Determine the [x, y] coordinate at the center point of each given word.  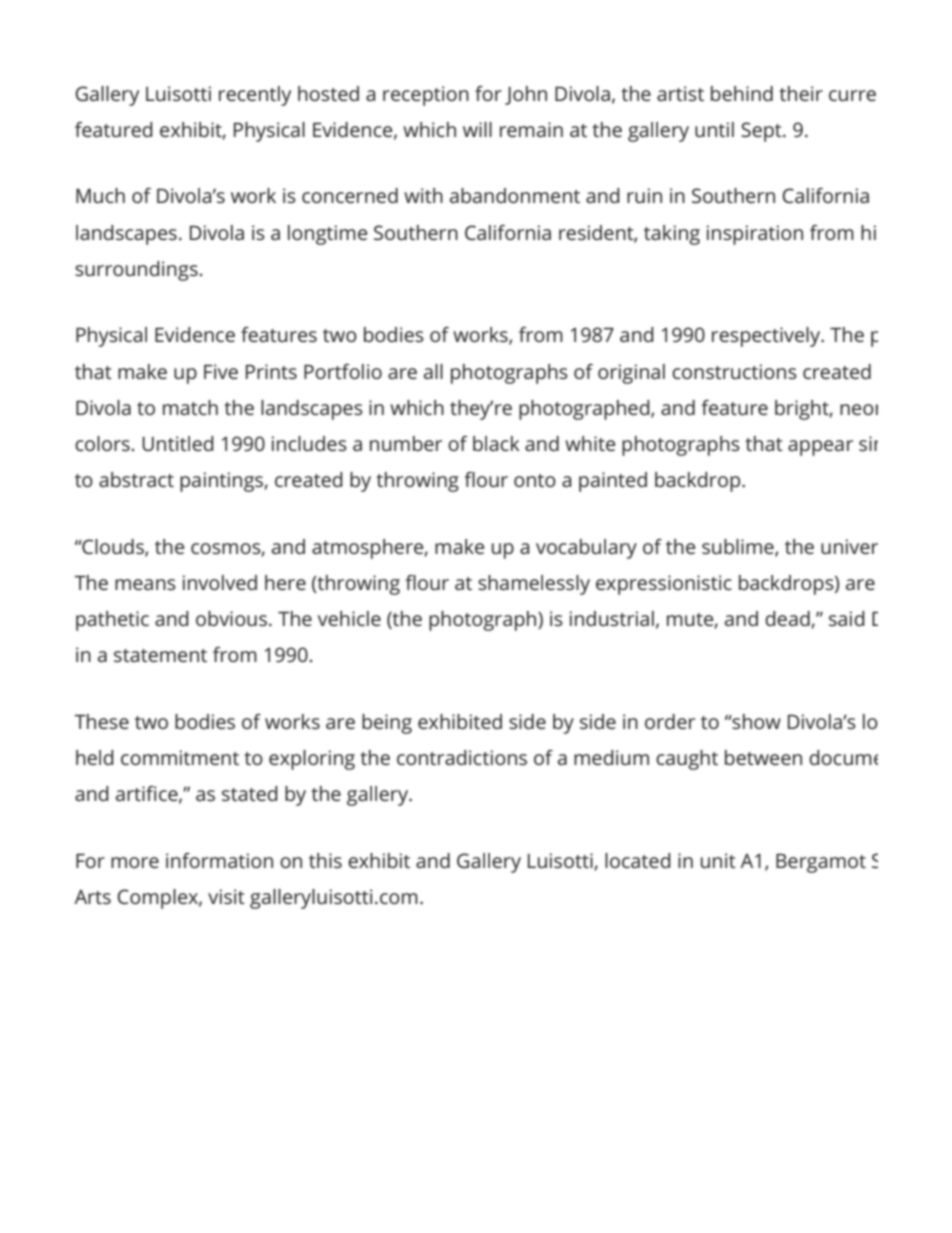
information [219, 860]
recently [255, 96]
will [477, 129]
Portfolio [343, 371]
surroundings [137, 271]
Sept [762, 132]
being [387, 724]
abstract [136, 479]
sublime [739, 547]
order [670, 721]
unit [718, 860]
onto [535, 480]
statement [160, 655]
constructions [734, 371]
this [325, 860]
